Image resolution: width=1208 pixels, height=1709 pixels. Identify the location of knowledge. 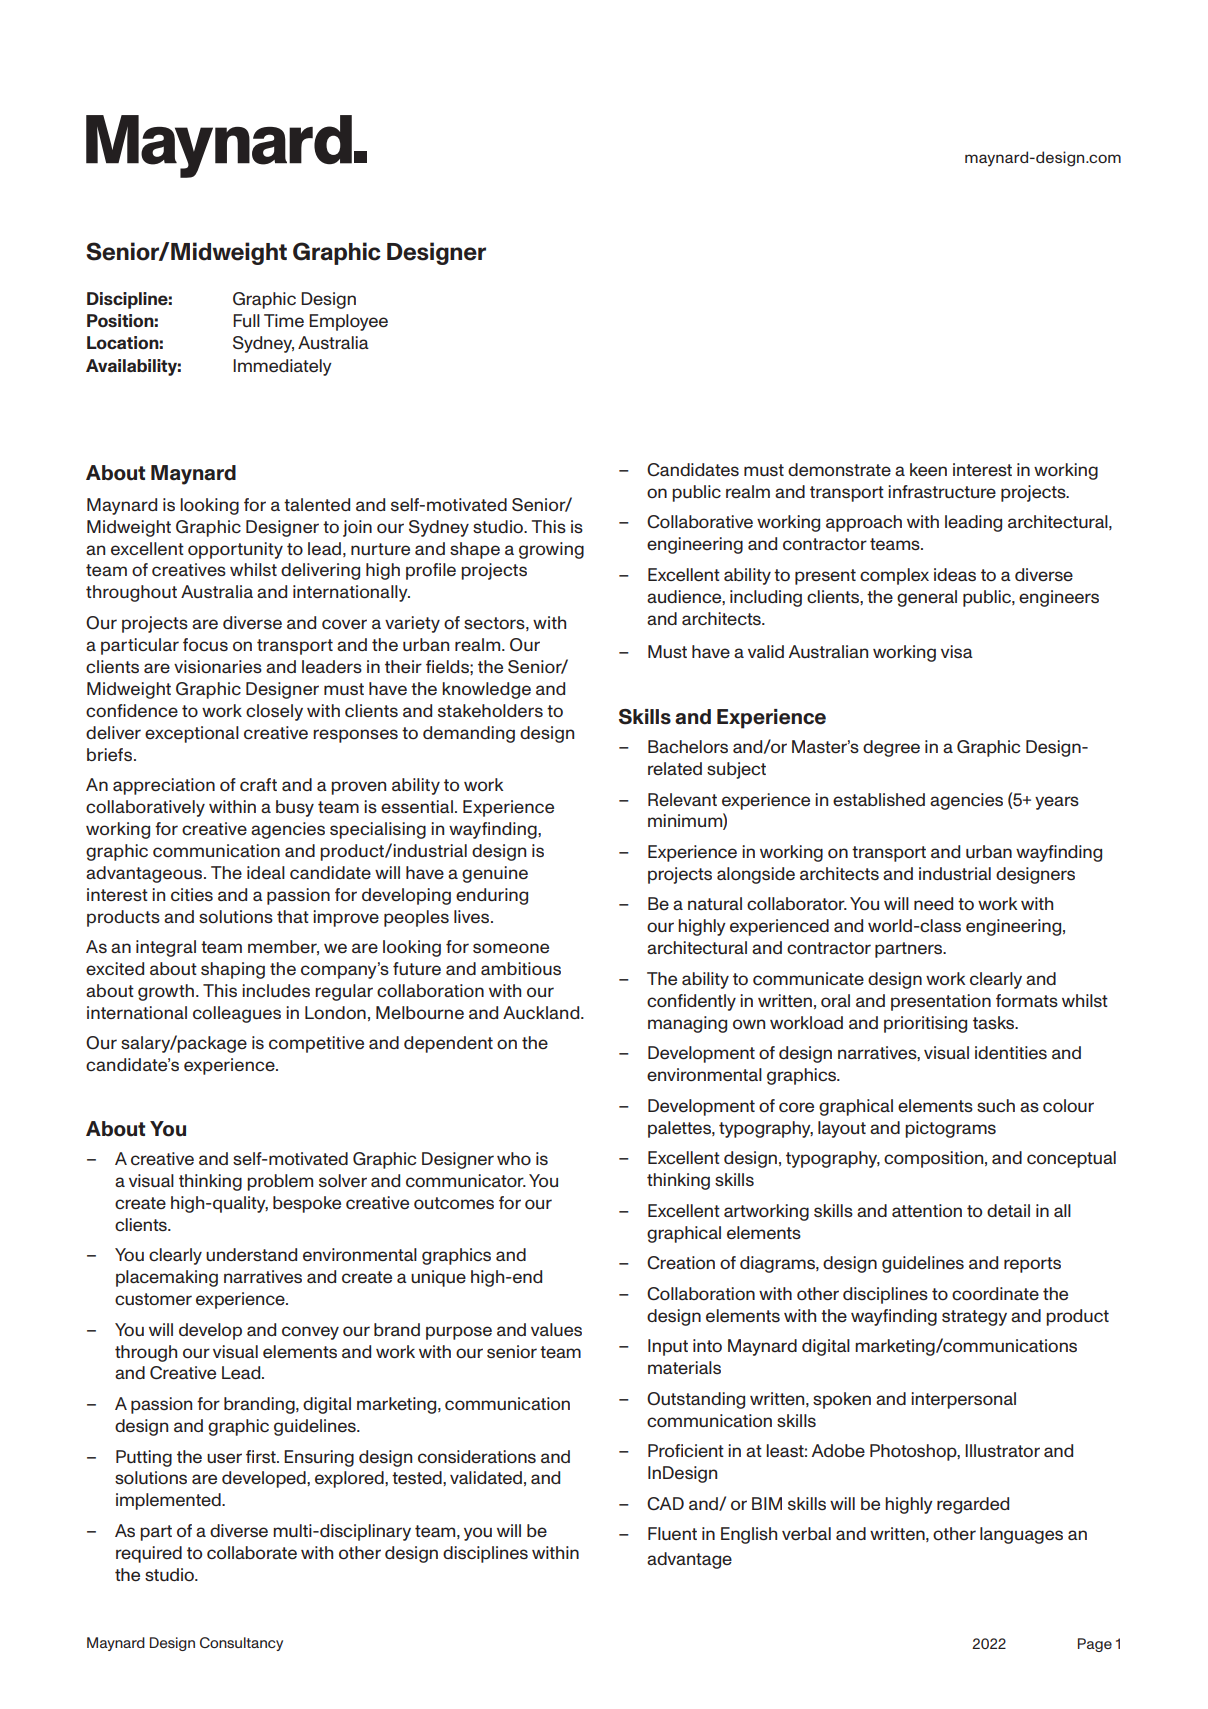
(486, 690).
